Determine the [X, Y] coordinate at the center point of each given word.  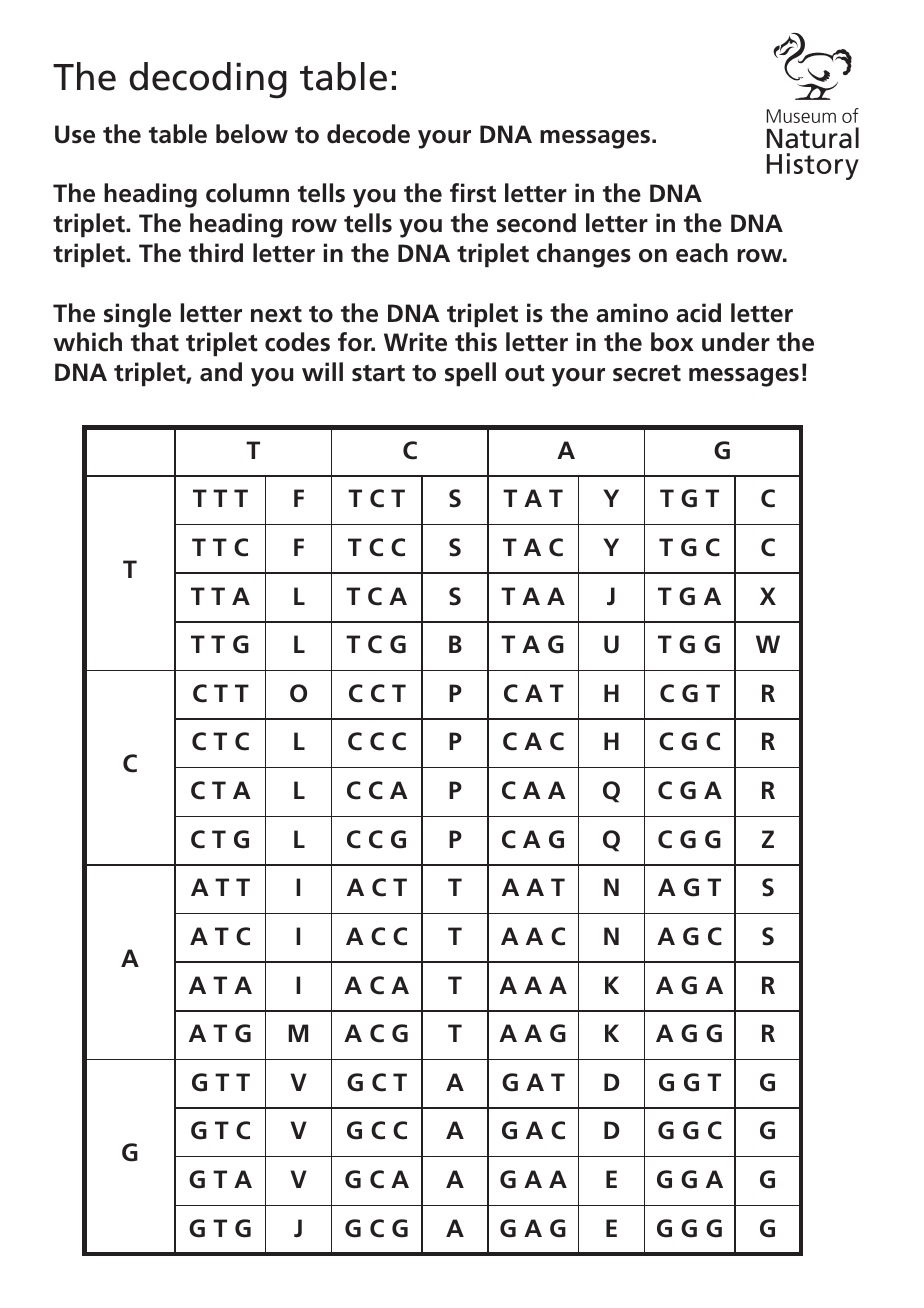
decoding [208, 80]
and [221, 372]
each [702, 253]
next [276, 314]
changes [584, 255]
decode [368, 134]
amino [632, 313]
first [473, 193]
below [252, 134]
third [216, 253]
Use [75, 134]
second [536, 223]
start [378, 373]
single [137, 315]
